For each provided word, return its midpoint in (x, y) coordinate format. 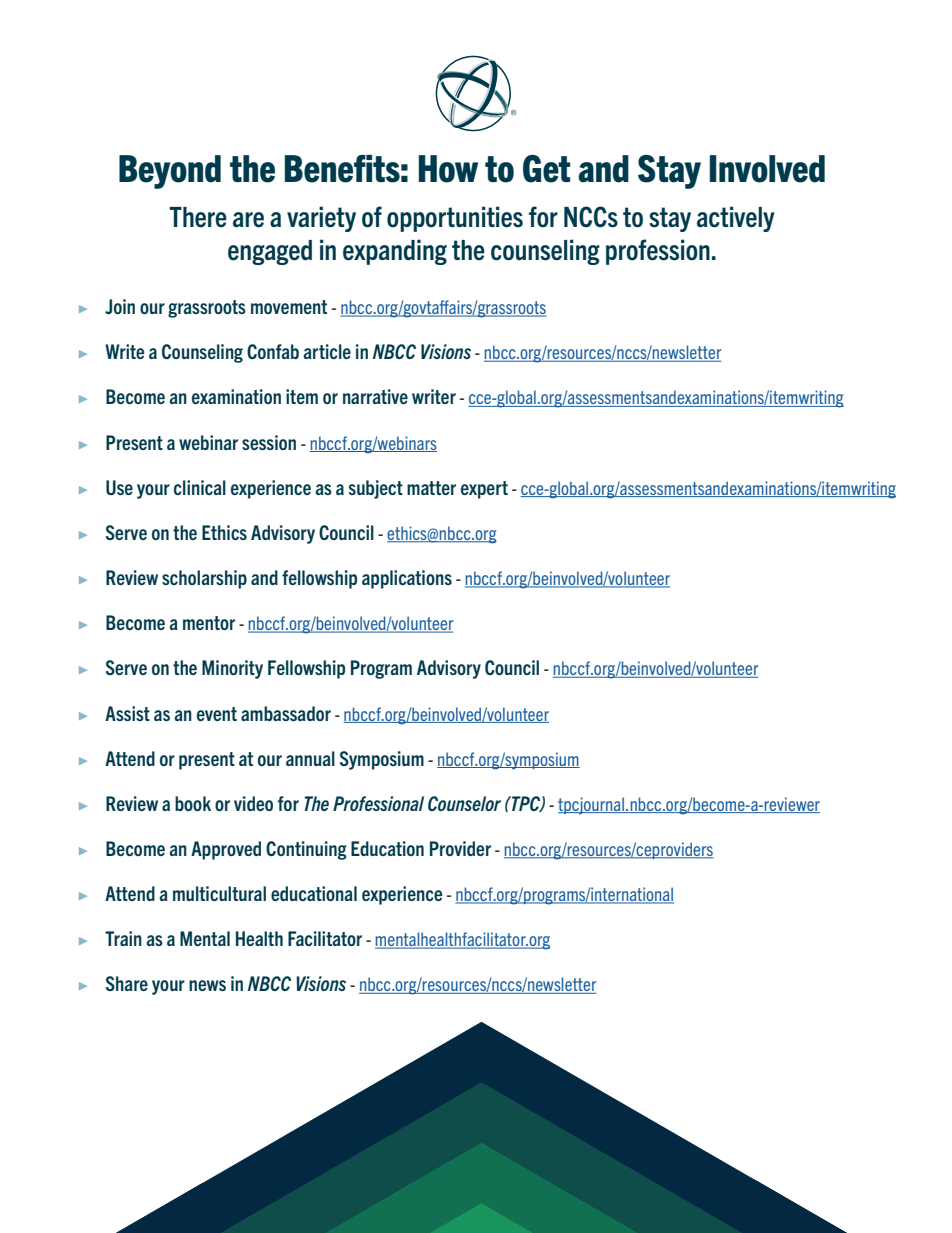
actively (736, 219)
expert (484, 490)
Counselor (464, 803)
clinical (200, 487)
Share (127, 983)
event (217, 714)
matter (431, 488)
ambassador (286, 713)
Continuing (306, 850)
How (448, 169)
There (198, 217)
